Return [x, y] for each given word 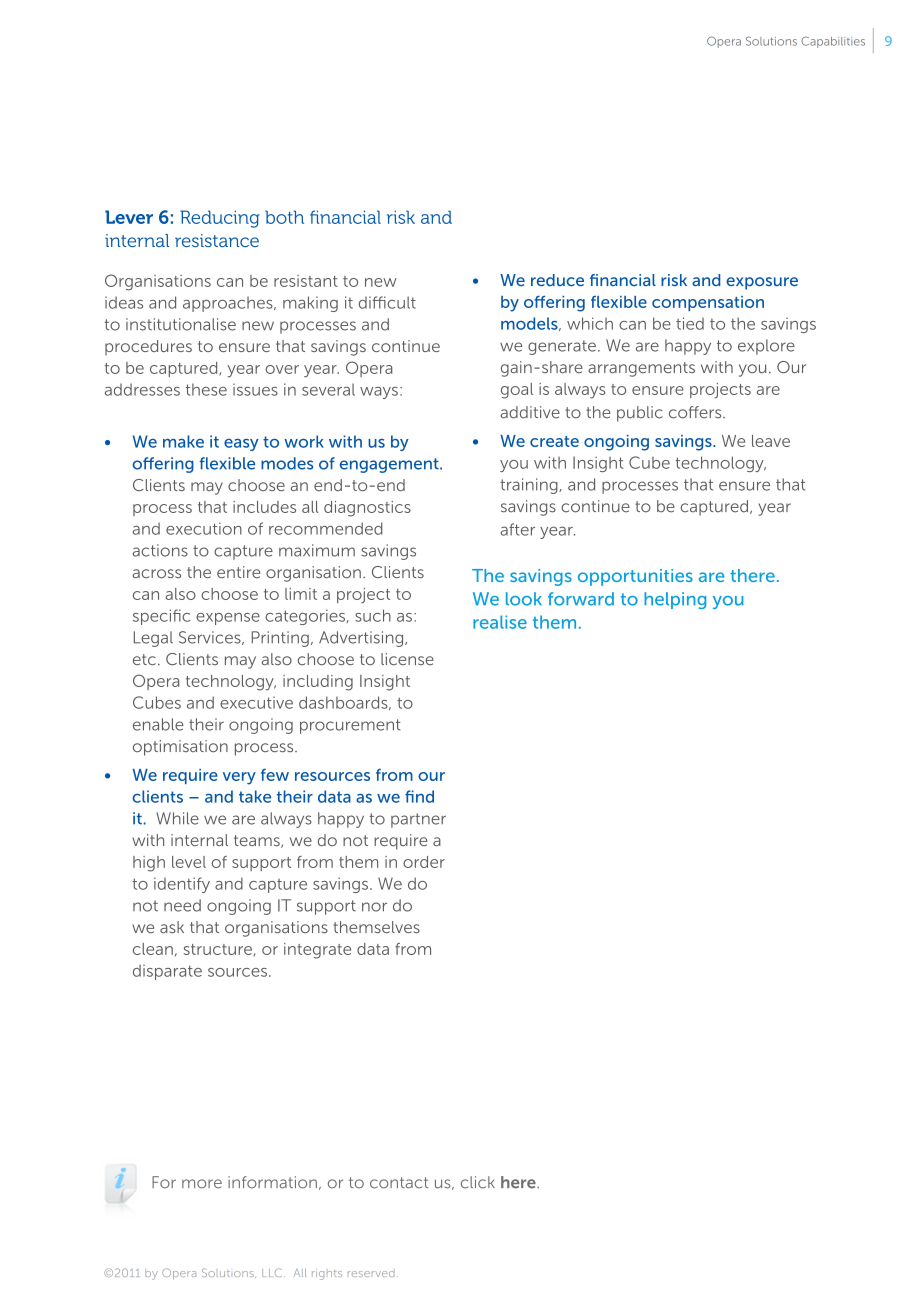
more [202, 1184]
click [478, 1182]
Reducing [219, 219]
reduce [557, 280]
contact [399, 1183]
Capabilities [833, 42]
